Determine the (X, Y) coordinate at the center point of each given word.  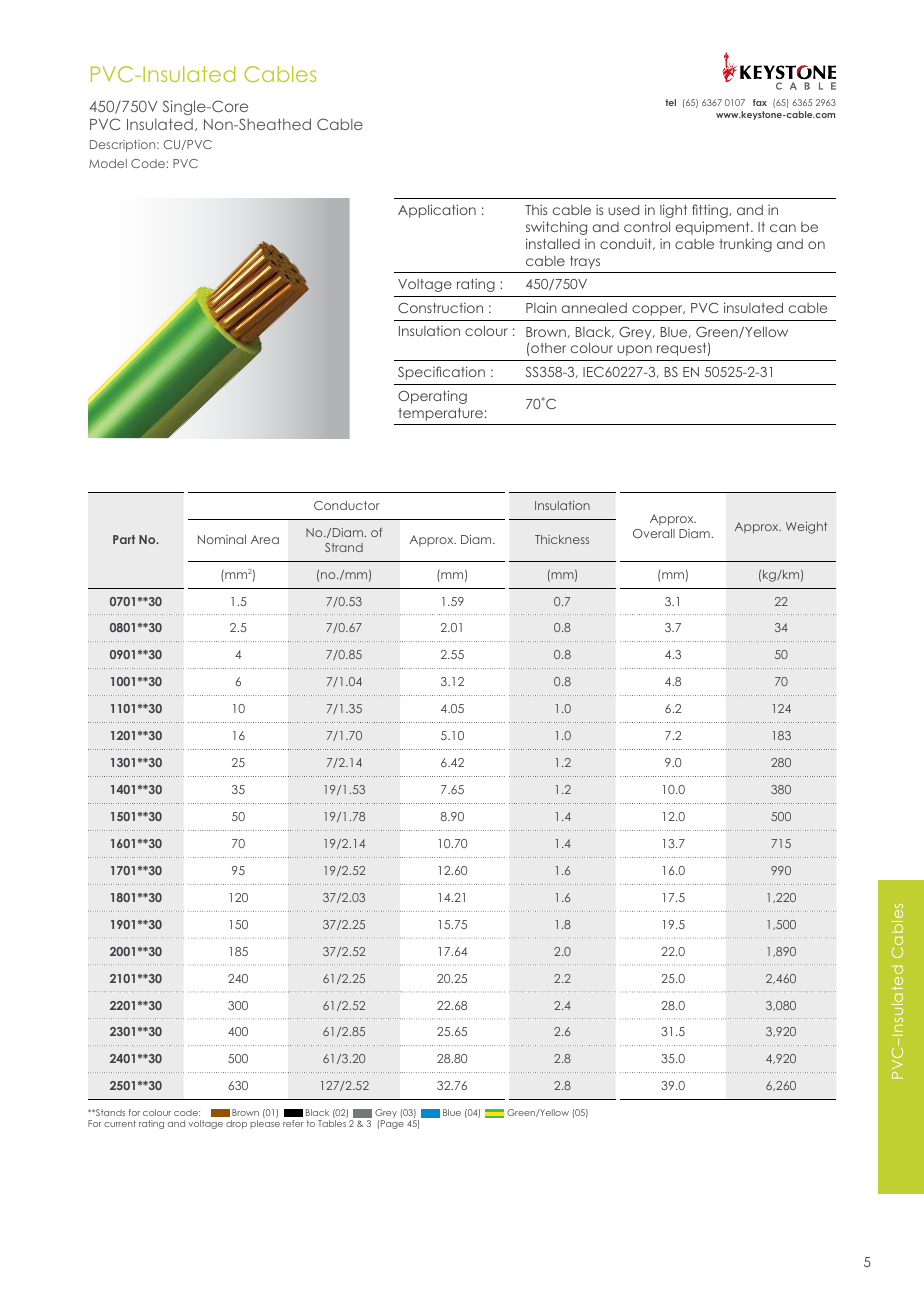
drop (236, 1124)
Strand (344, 547)
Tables (332, 1123)
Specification (441, 373)
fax (760, 102)
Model (108, 163)
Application (437, 211)
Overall (654, 533)
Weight (806, 528)
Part (124, 539)
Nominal (222, 539)
